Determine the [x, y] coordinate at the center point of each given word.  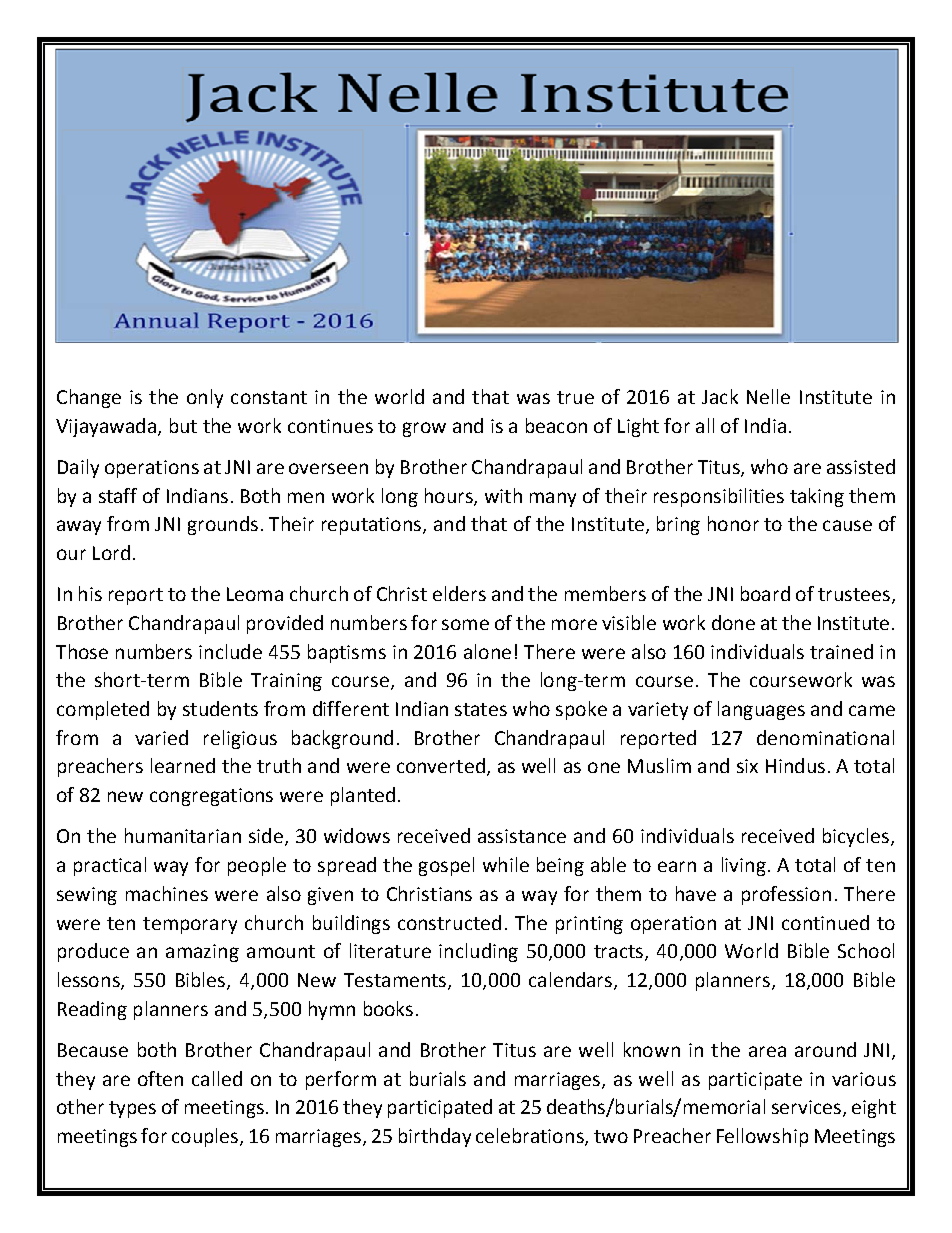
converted [441, 765]
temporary [190, 925]
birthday [435, 1137]
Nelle [768, 396]
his [90, 593]
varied [161, 737]
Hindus [795, 765]
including [478, 952]
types [132, 1109]
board [765, 593]
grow [424, 429]
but [183, 425]
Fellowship [762, 1137]
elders [459, 593]
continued [825, 922]
